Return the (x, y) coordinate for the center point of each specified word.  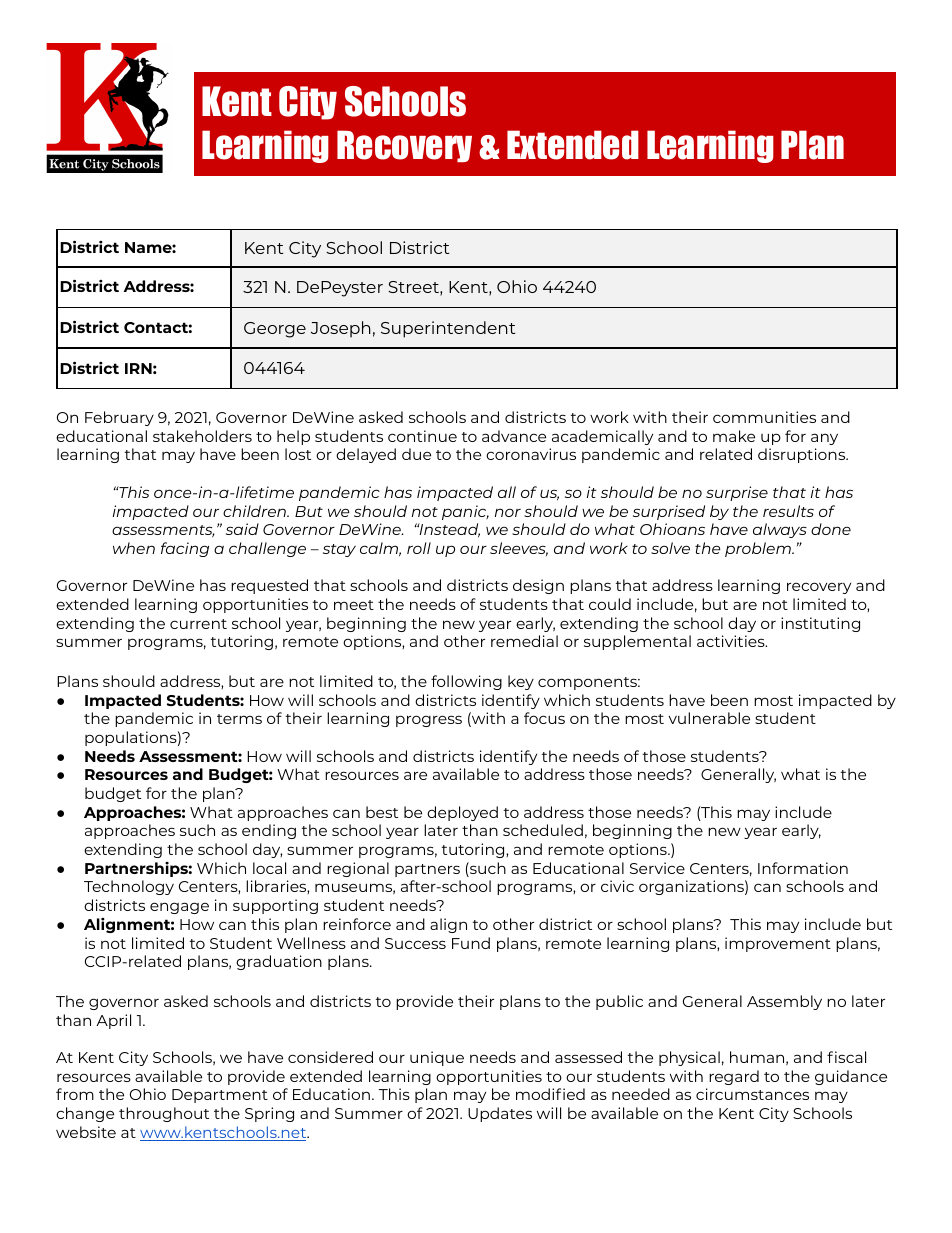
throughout (164, 1114)
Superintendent (448, 329)
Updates (500, 1114)
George (275, 330)
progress (429, 721)
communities (764, 417)
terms (239, 719)
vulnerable (709, 718)
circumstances (752, 1094)
